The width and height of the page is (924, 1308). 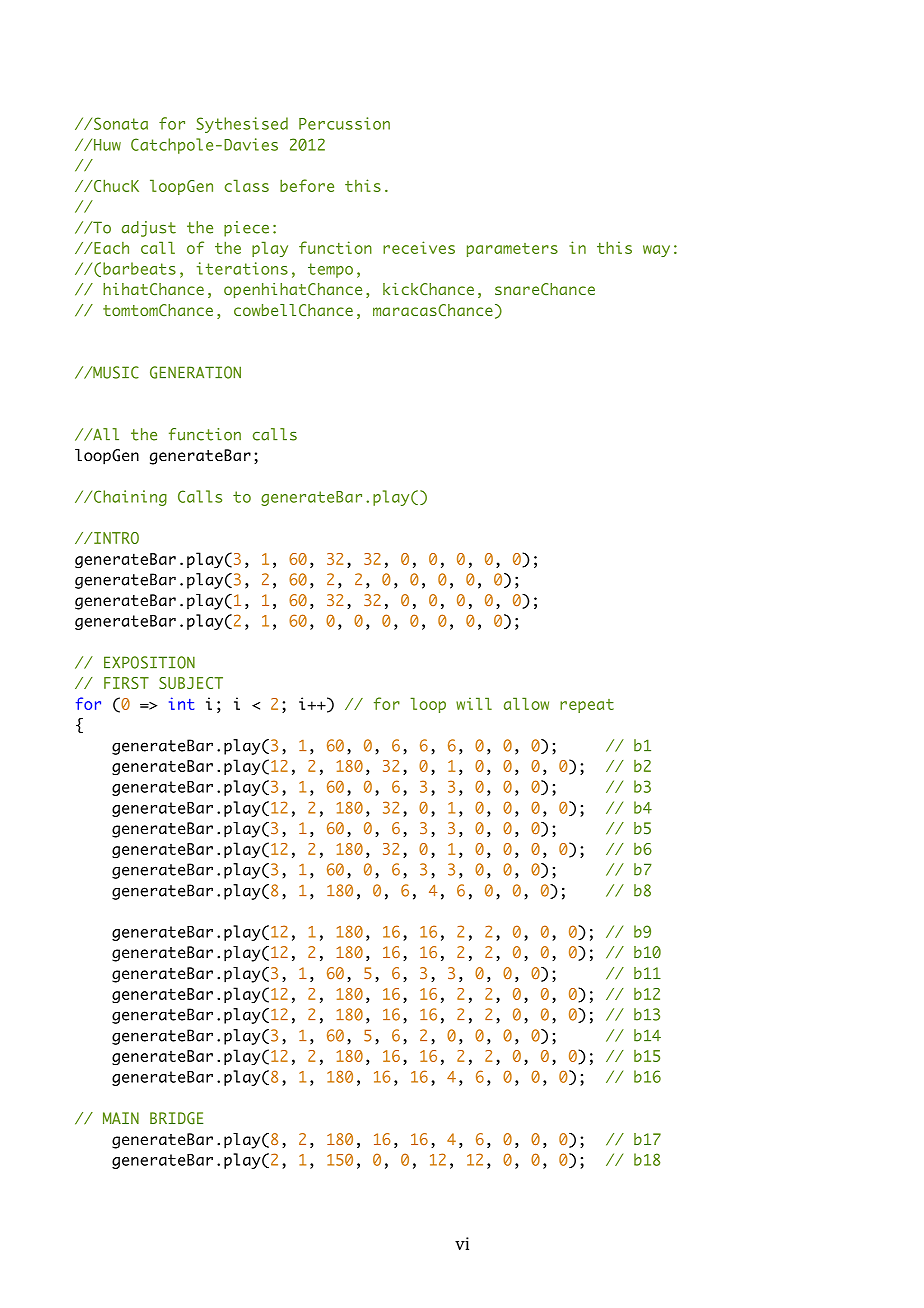 What do you see at coordinates (130, 498) in the page?
I see `Chaining` at bounding box center [130, 498].
